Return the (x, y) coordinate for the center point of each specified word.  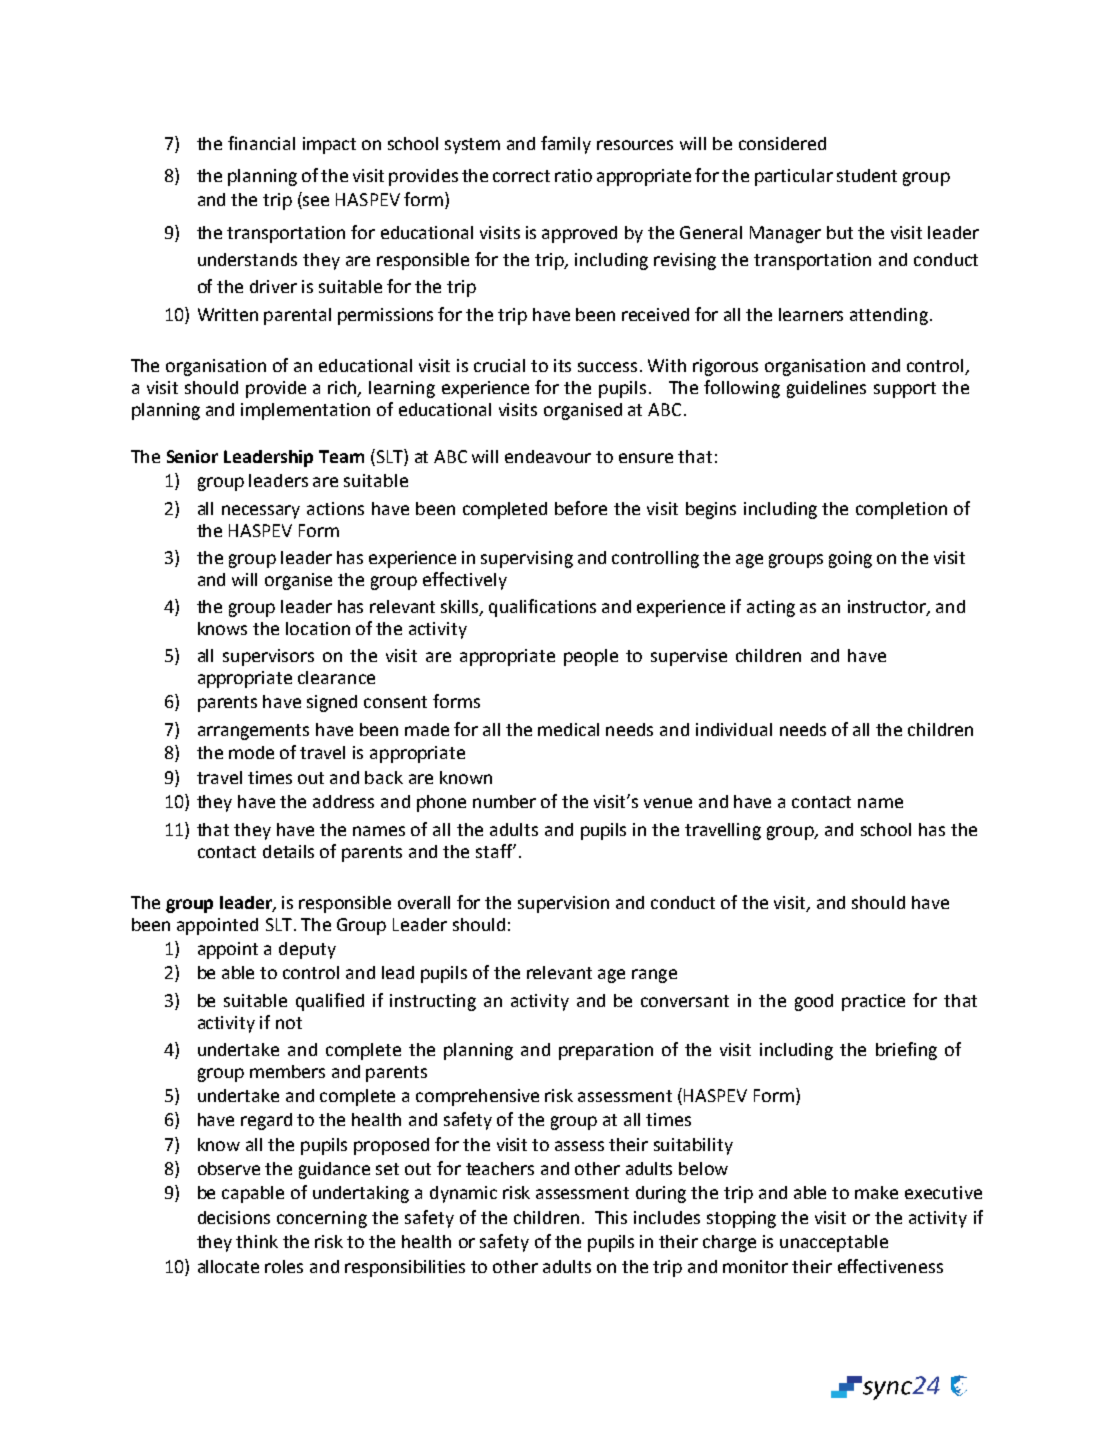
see (315, 202)
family (566, 145)
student (867, 175)
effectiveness (890, 1266)
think (257, 1241)
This (611, 1217)
